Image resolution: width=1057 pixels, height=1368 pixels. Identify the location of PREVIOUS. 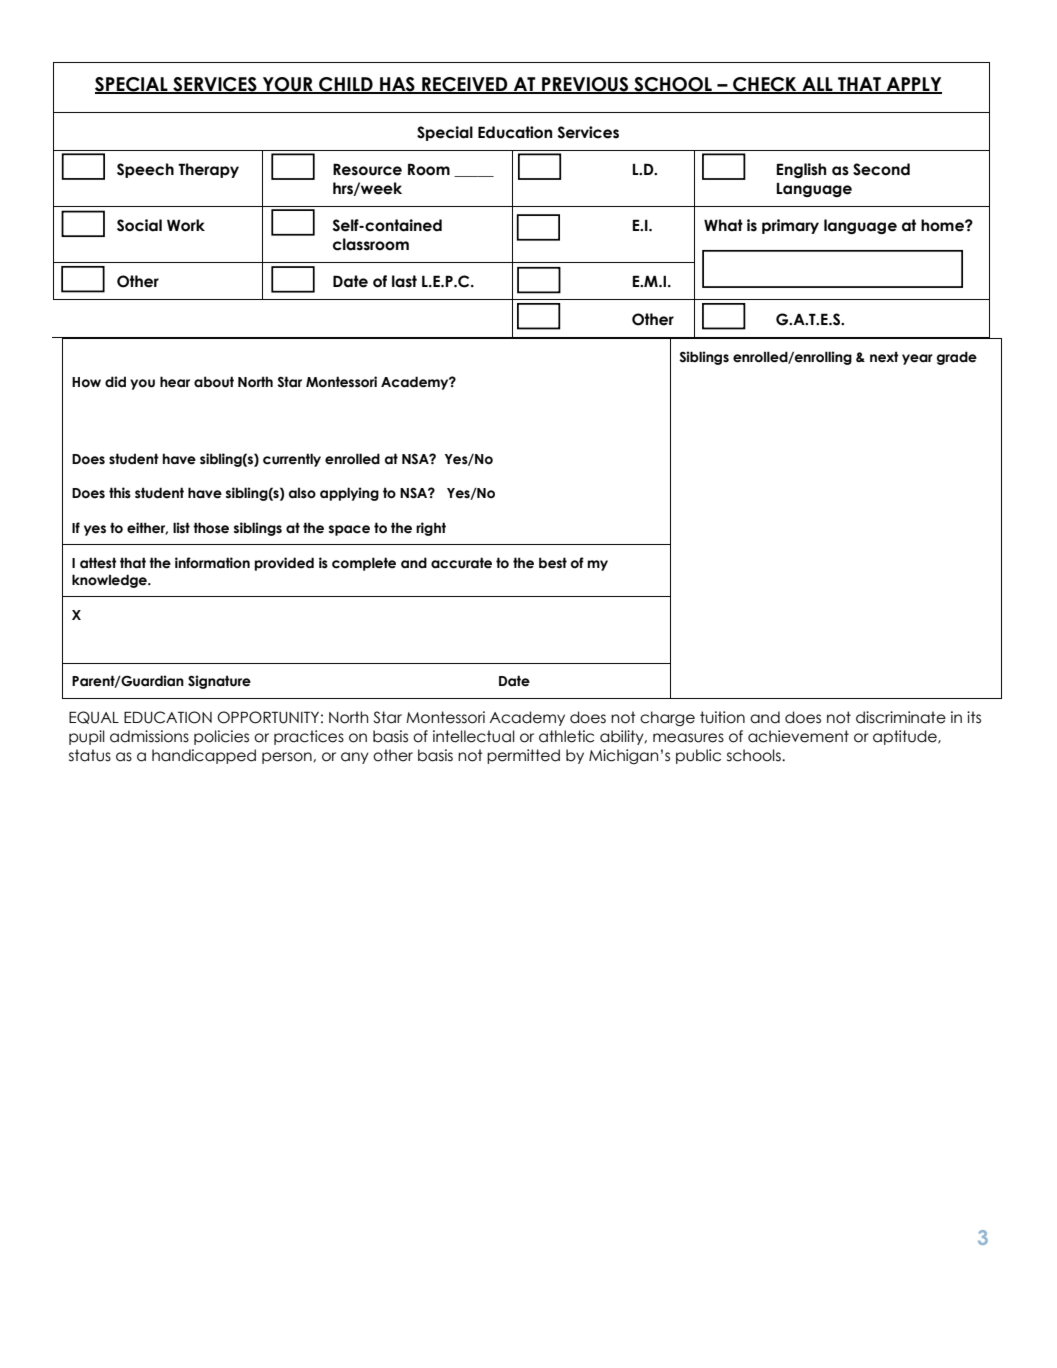
(585, 85).
